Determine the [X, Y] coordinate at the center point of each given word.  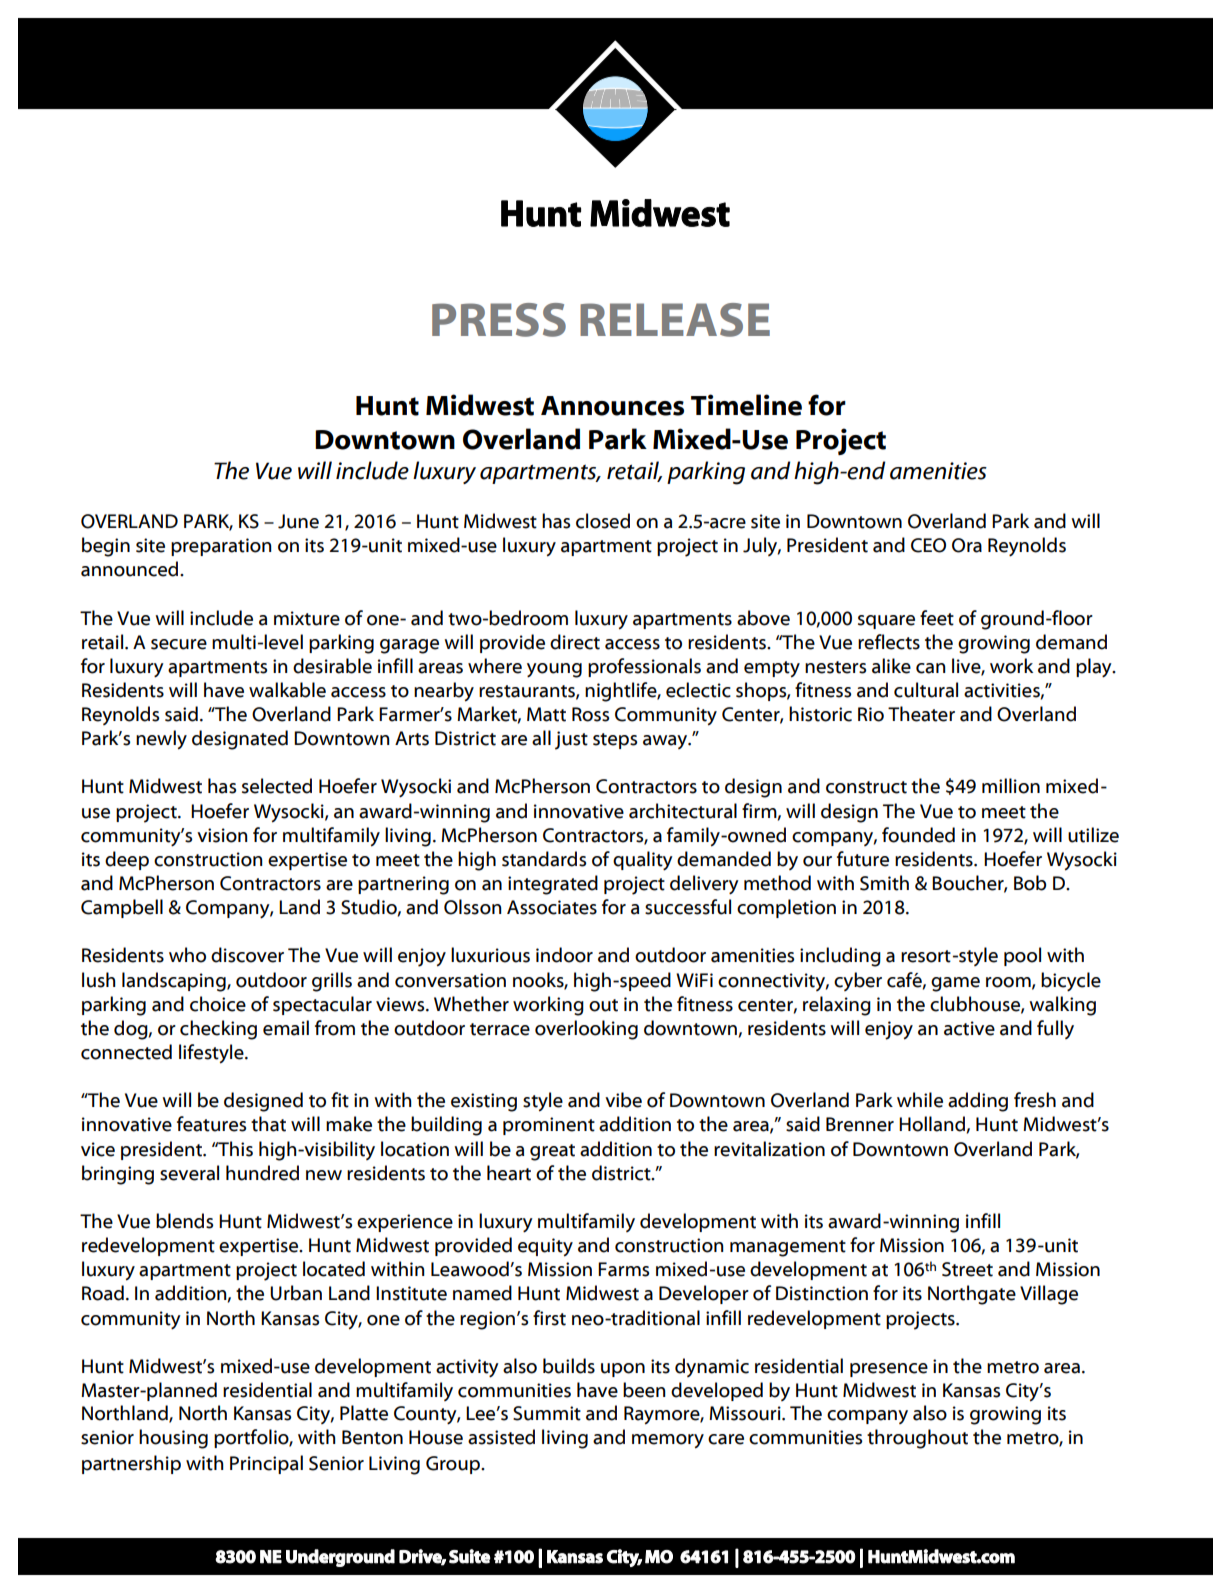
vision [222, 835]
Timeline [746, 405]
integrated [553, 885]
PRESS [499, 320]
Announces [612, 406]
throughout [917, 1439]
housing [173, 1439]
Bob [1030, 883]
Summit [547, 1413]
